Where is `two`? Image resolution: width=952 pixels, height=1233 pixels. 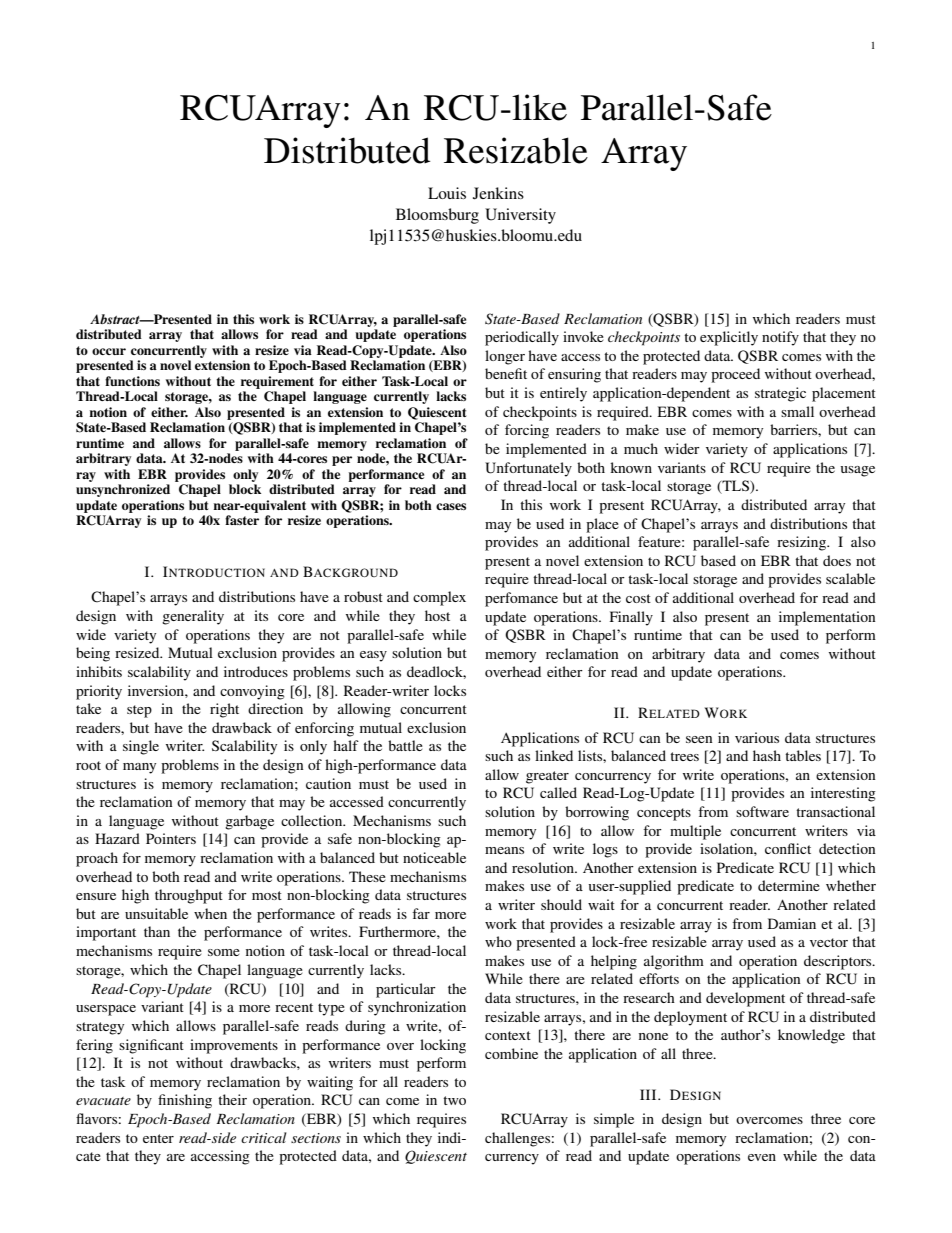
two is located at coordinates (454, 1100).
